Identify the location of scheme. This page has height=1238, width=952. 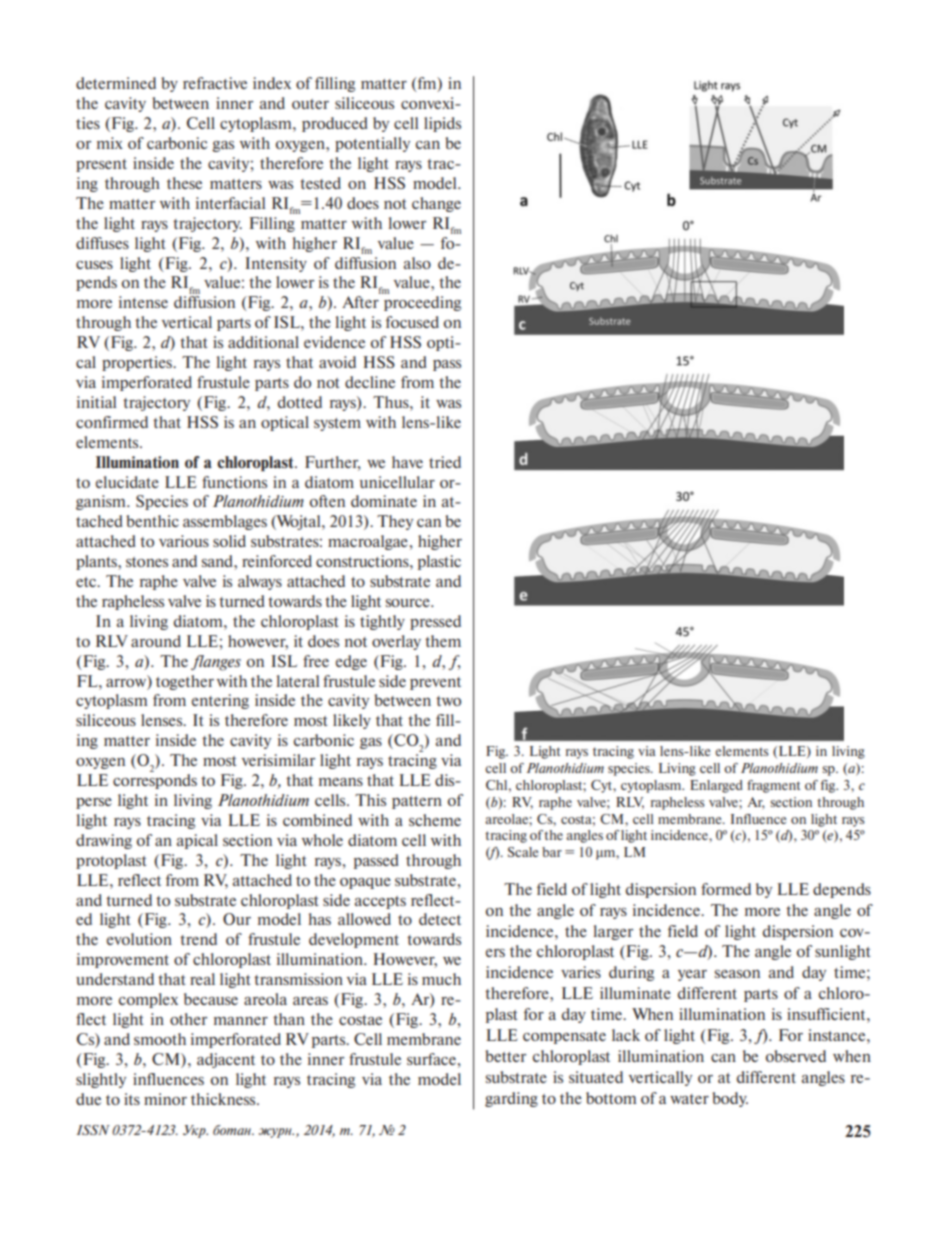
(435, 820).
